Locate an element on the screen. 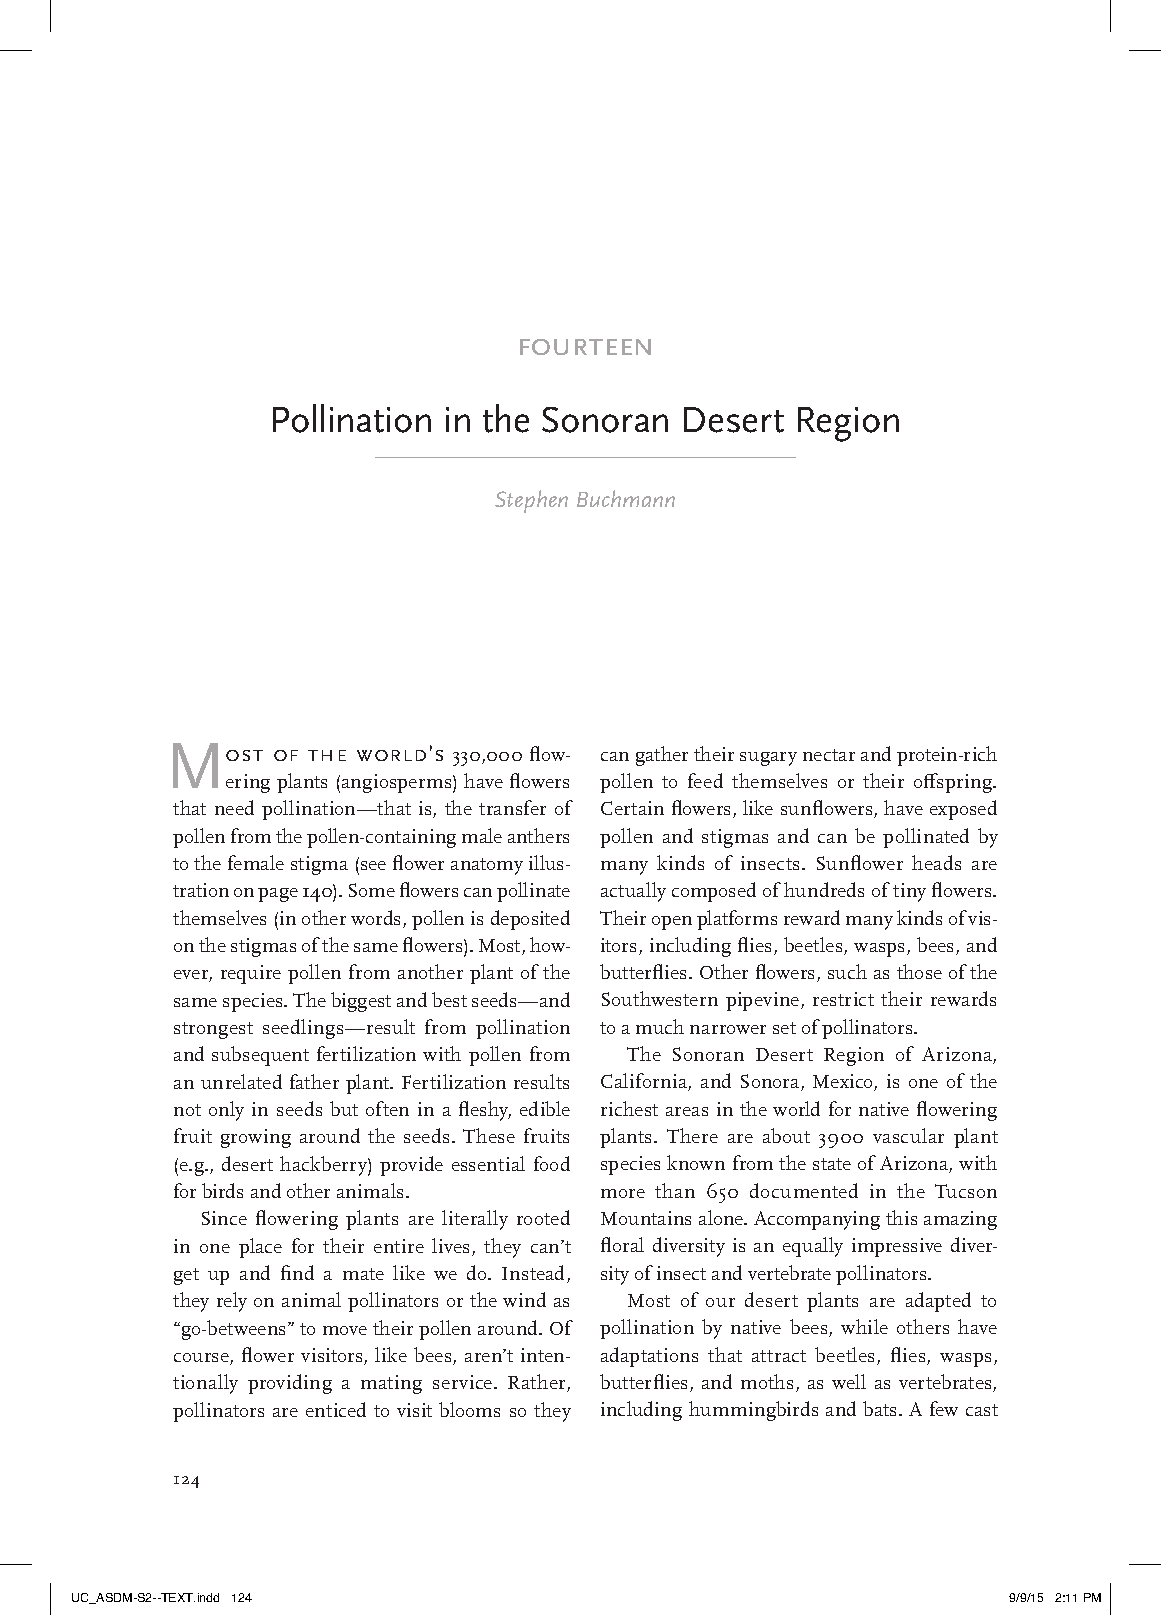 The height and width of the screenshot is (1615, 1161). need is located at coordinates (234, 807).
